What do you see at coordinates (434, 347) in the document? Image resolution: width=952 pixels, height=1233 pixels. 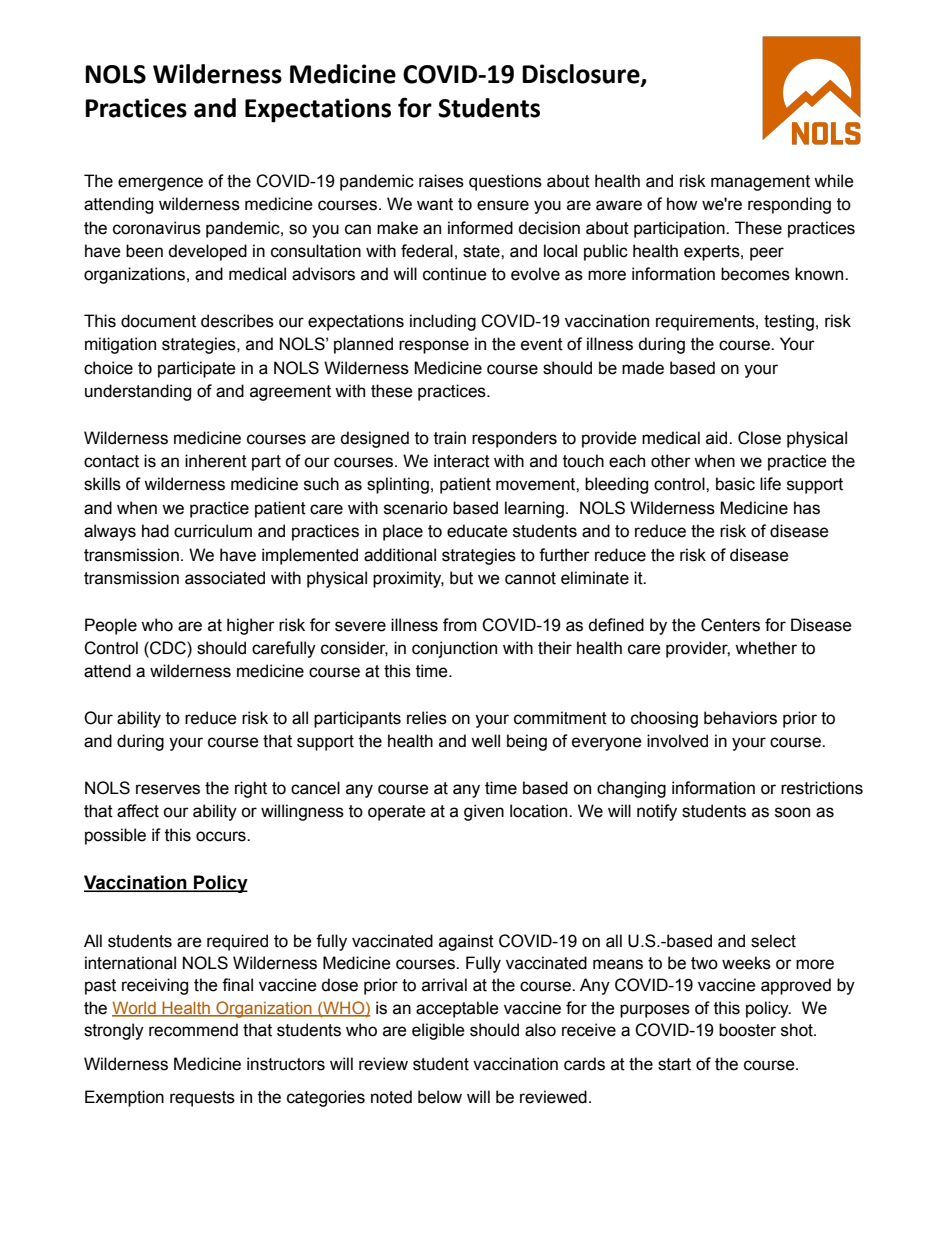 I see `response` at bounding box center [434, 347].
